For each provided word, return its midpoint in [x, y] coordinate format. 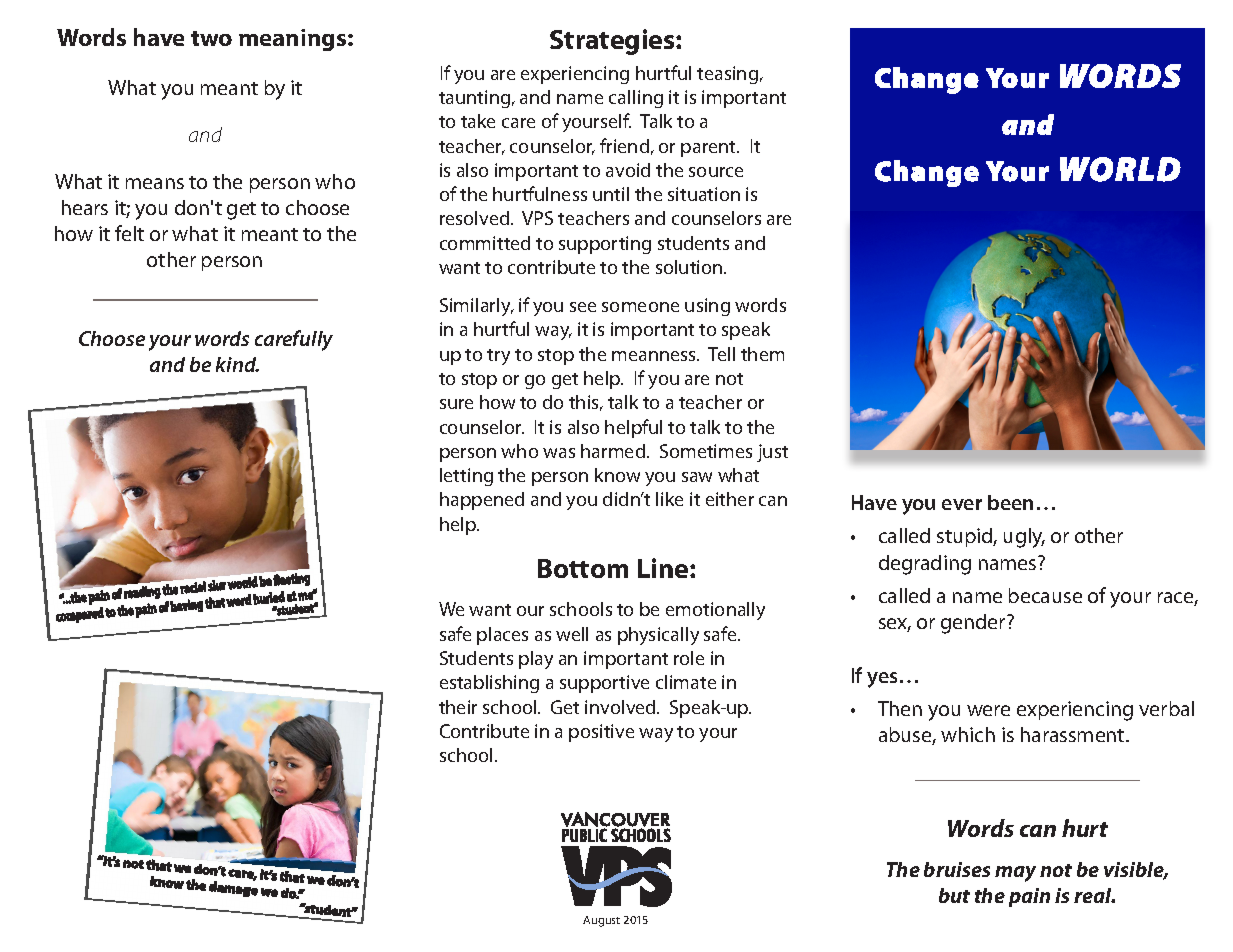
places [502, 636]
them [762, 354]
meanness [655, 356]
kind [237, 364]
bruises [957, 869]
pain [1029, 897]
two [211, 38]
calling [636, 99]
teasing [727, 75]
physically [658, 636]
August [601, 921]
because [1045, 595]
